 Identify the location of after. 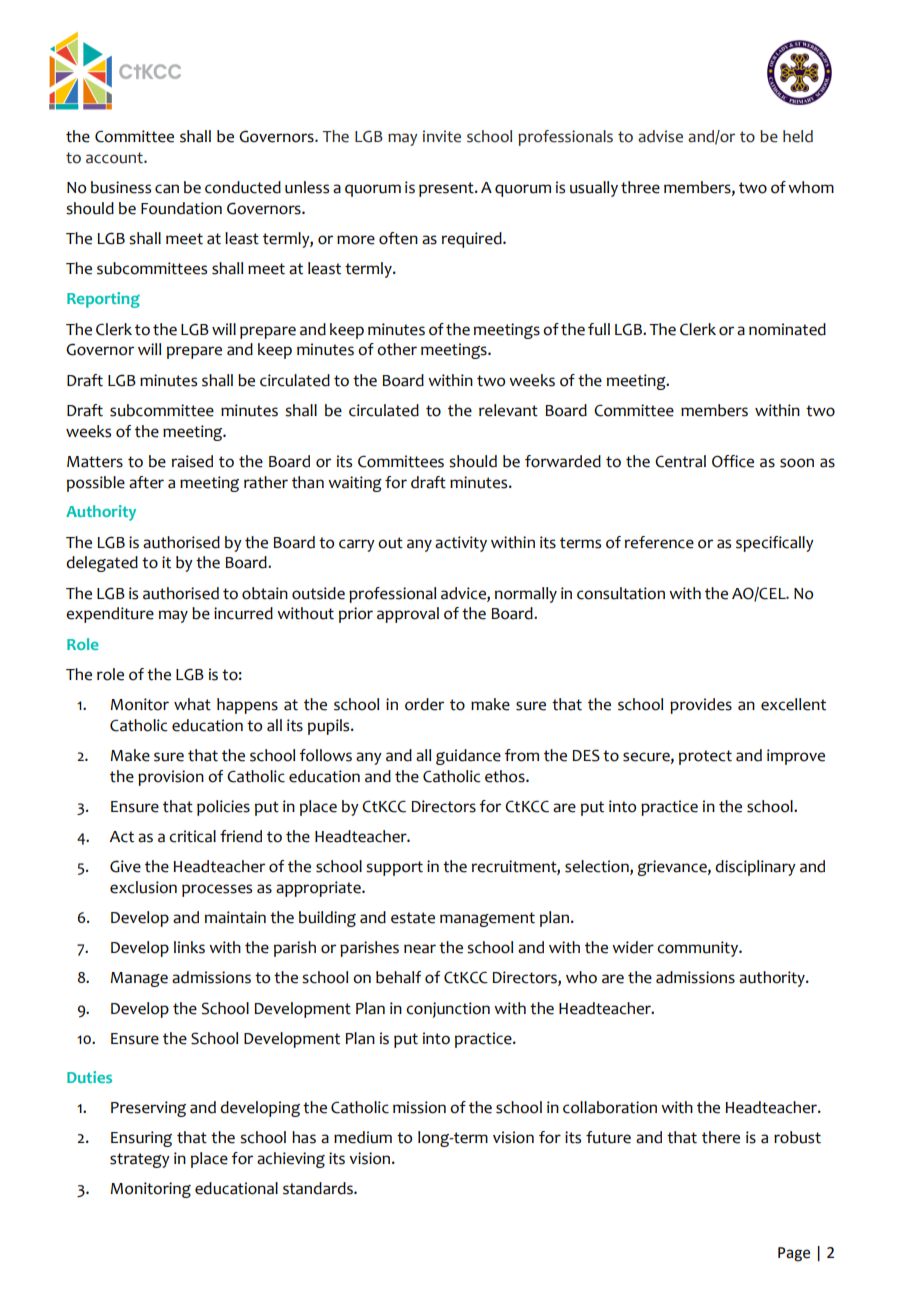
(146, 482).
